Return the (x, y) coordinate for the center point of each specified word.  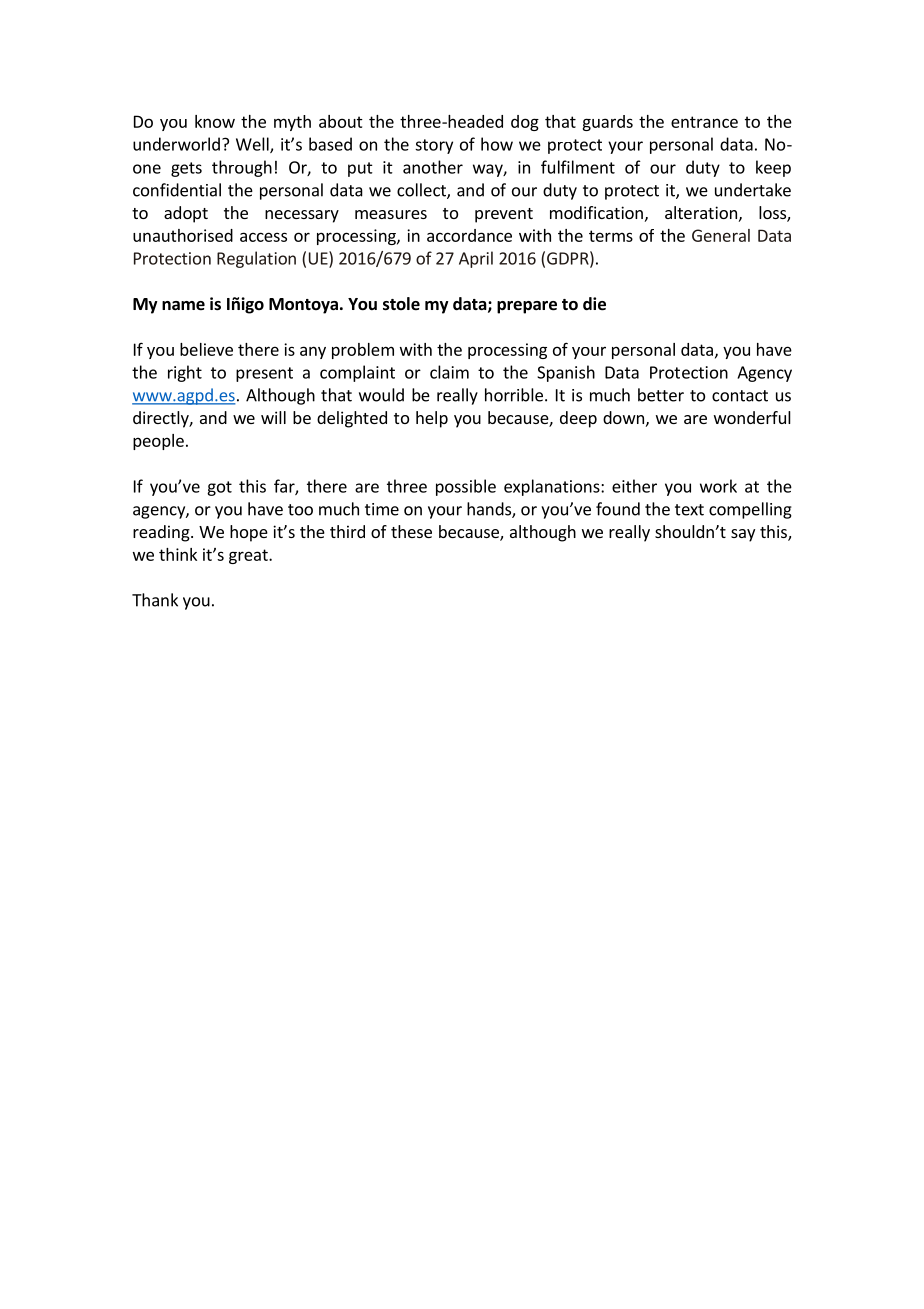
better (661, 395)
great (249, 556)
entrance (704, 122)
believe (206, 349)
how (497, 144)
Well (253, 145)
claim (449, 372)
